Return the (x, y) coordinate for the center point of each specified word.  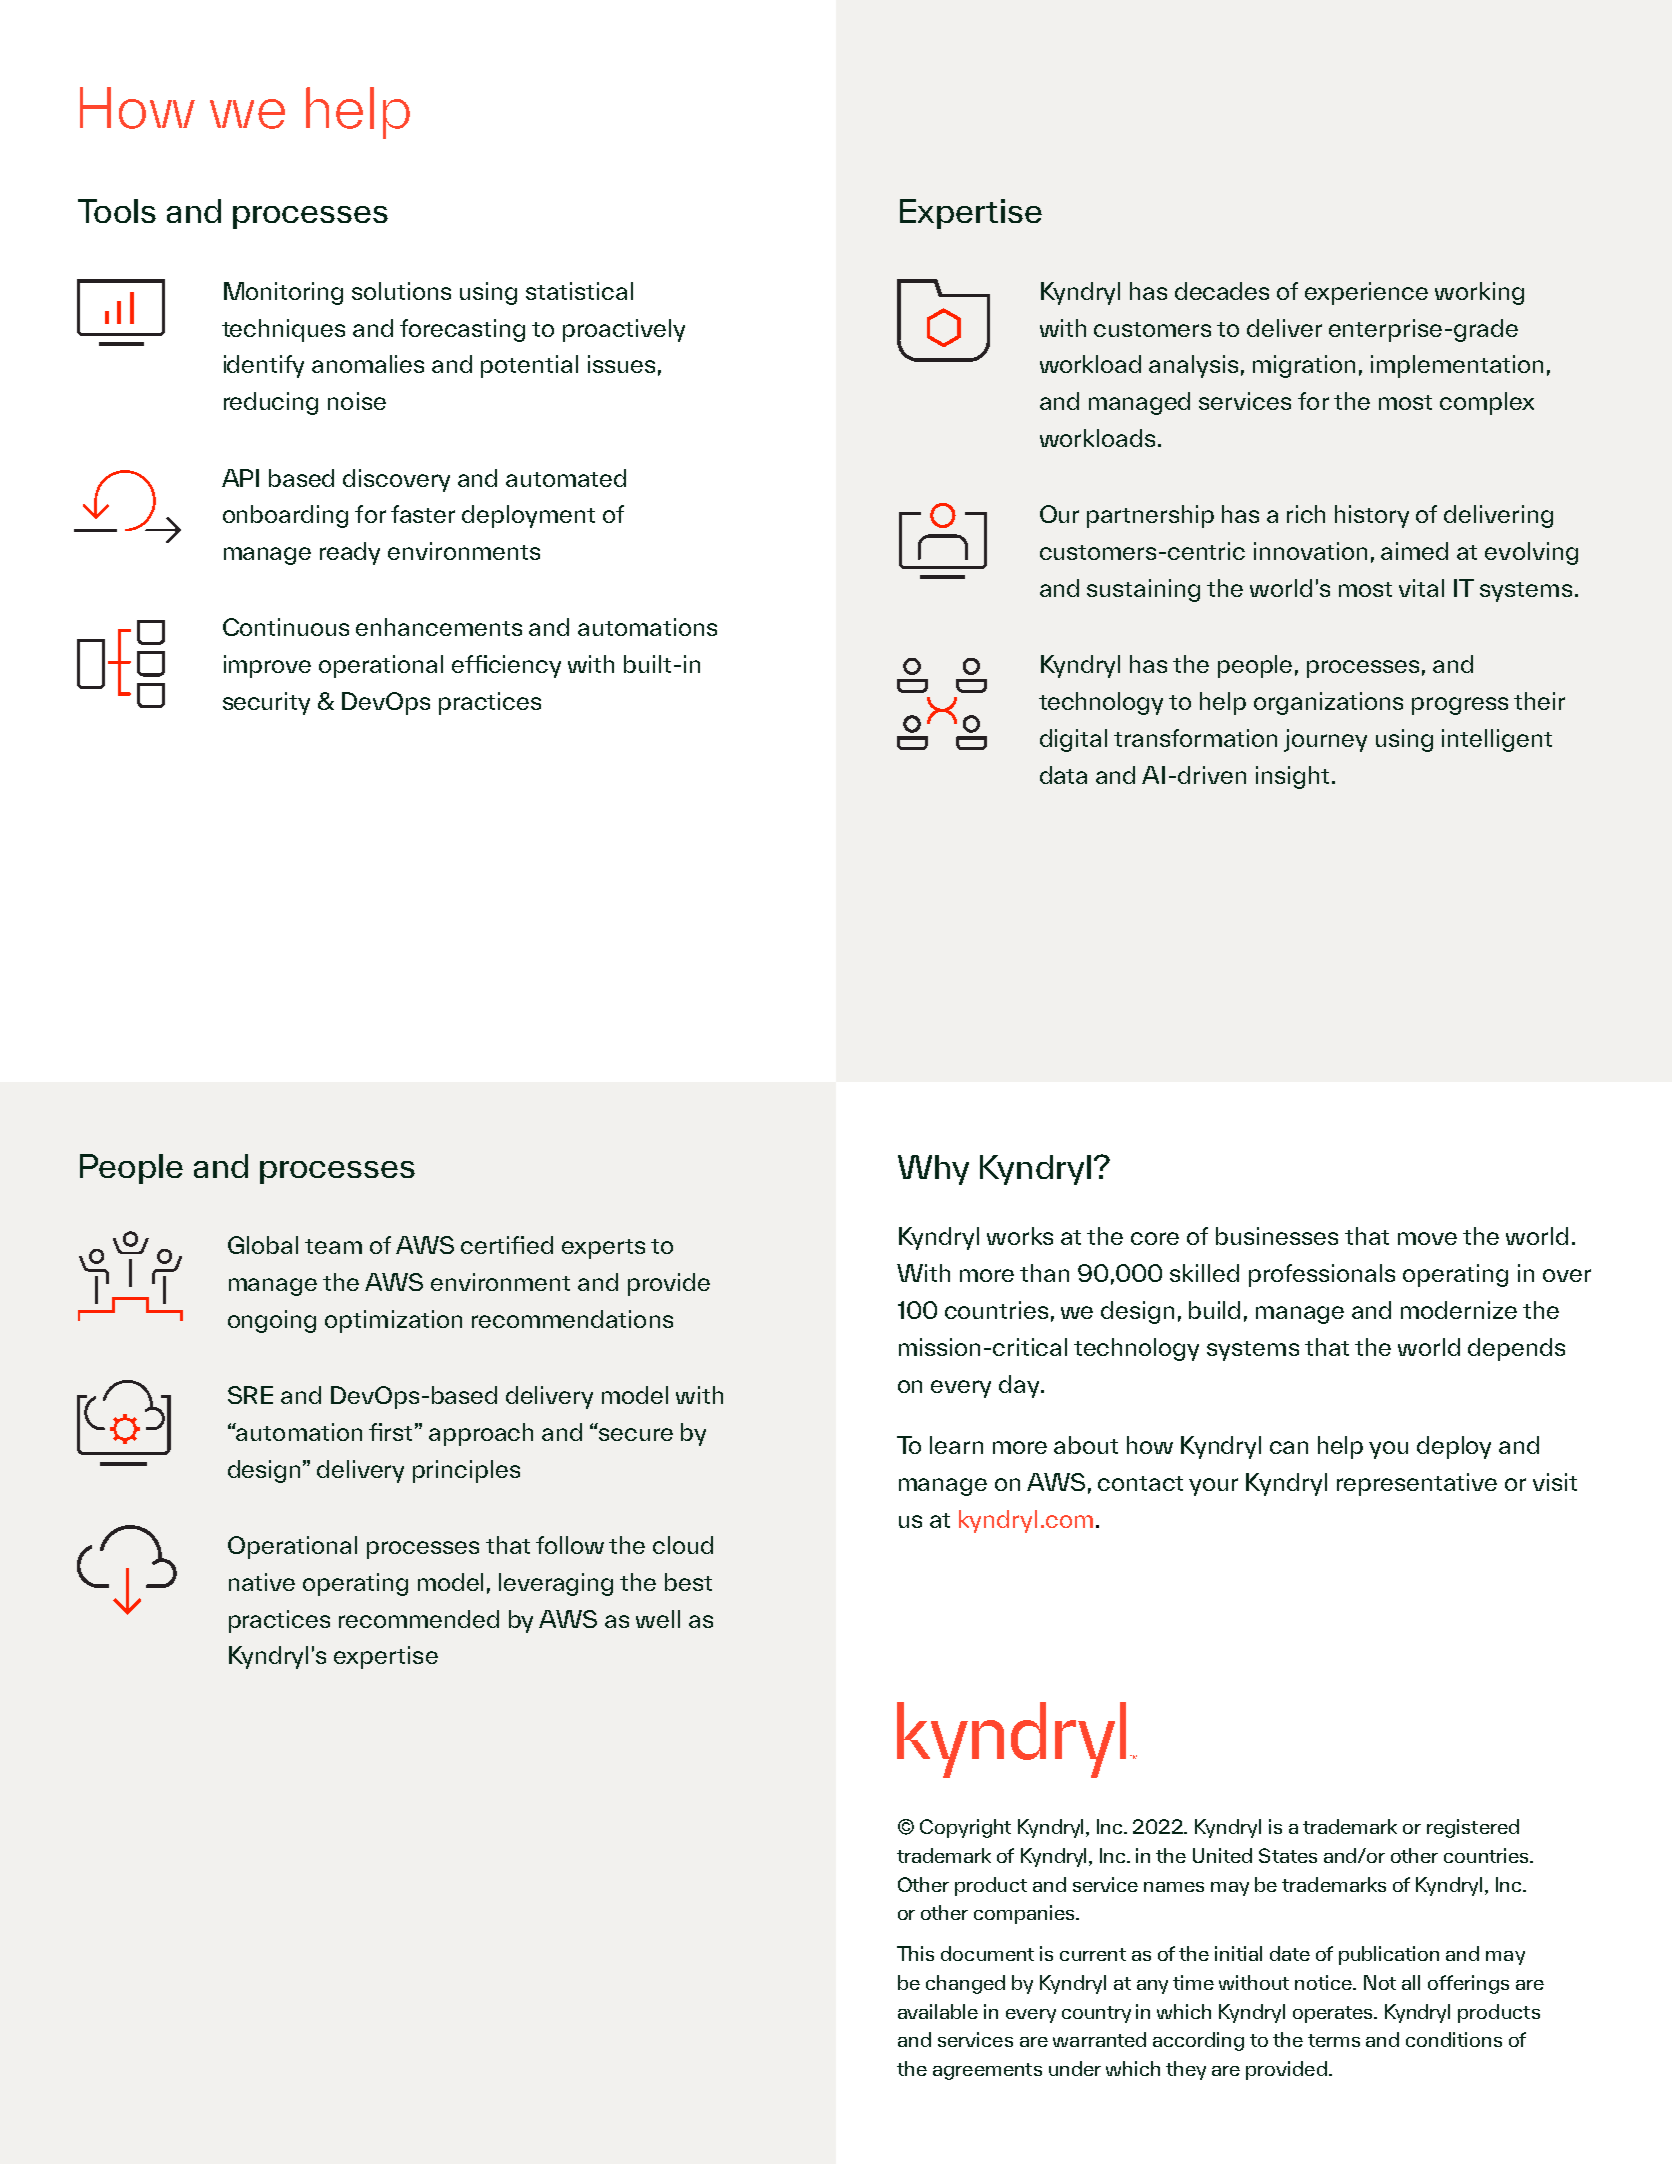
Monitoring (283, 293)
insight (1292, 777)
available (938, 2011)
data (1063, 775)
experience (1366, 293)
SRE (250, 1395)
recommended (419, 1619)
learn (956, 1445)
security (266, 703)
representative (1417, 1484)
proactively (624, 330)
